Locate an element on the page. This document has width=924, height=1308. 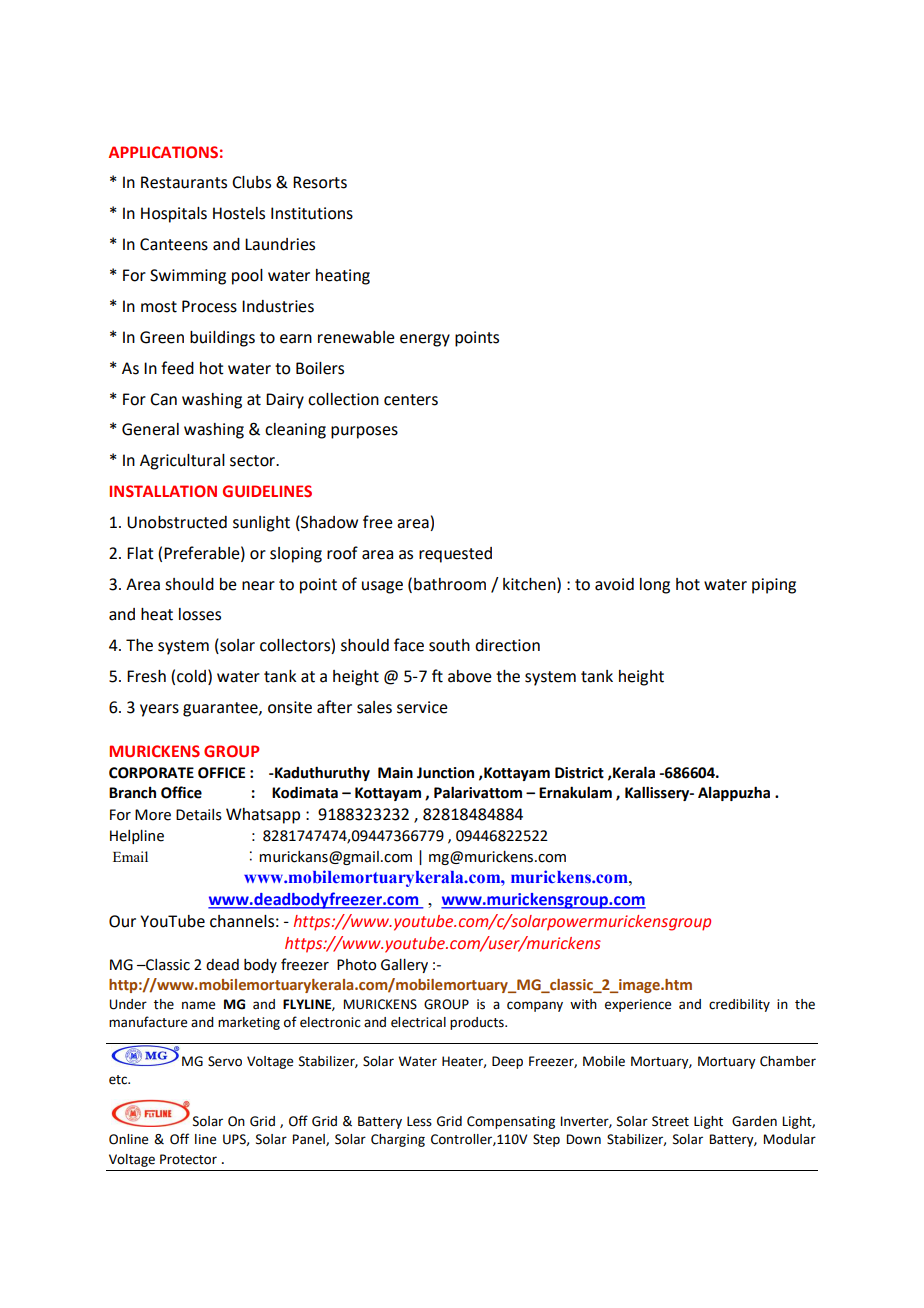
Protector is located at coordinates (188, 1159).
